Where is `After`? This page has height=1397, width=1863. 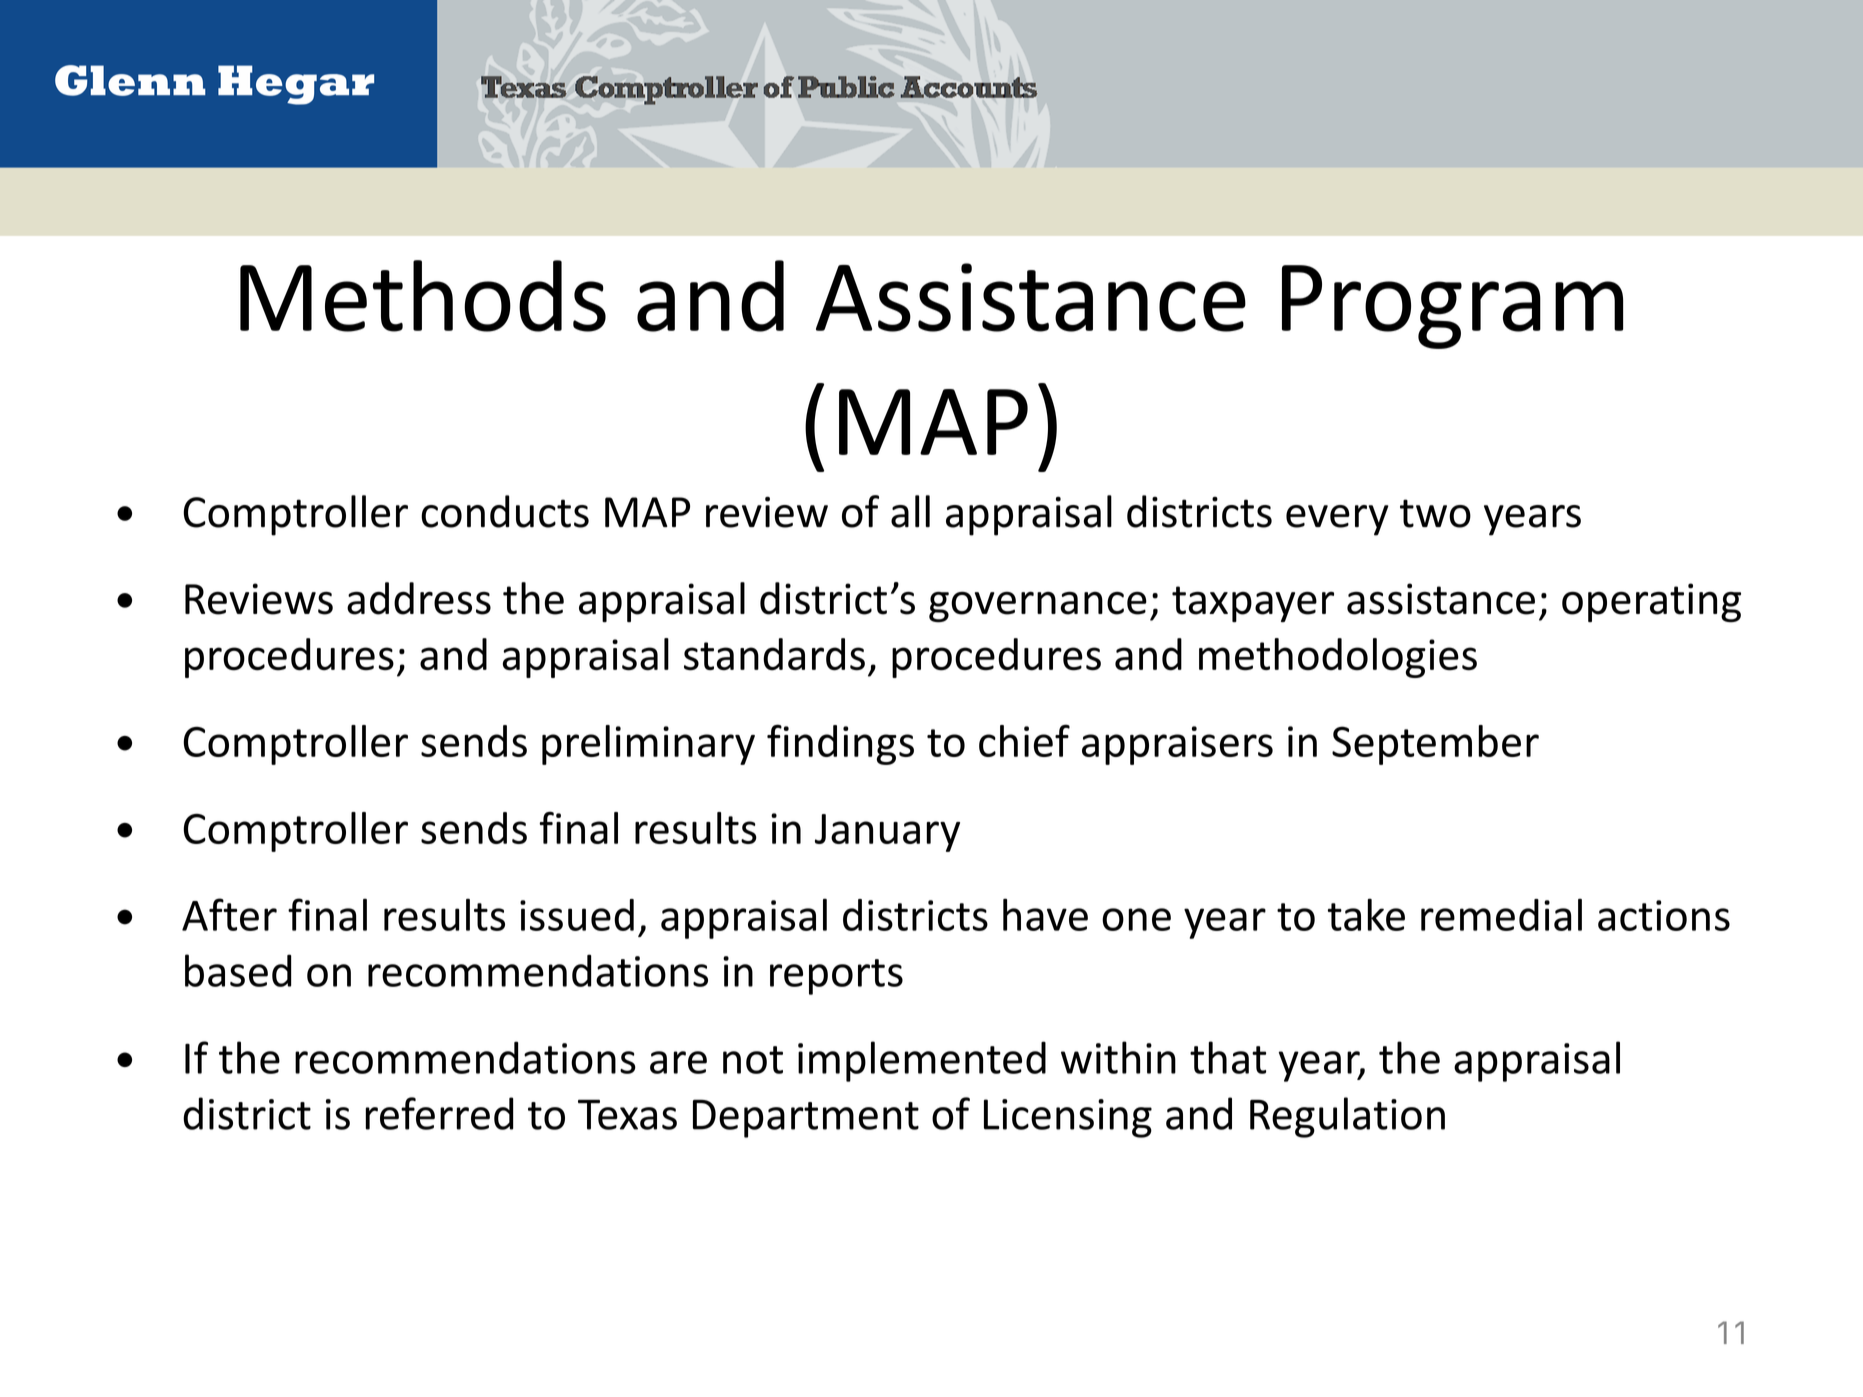
After is located at coordinates (229, 914).
